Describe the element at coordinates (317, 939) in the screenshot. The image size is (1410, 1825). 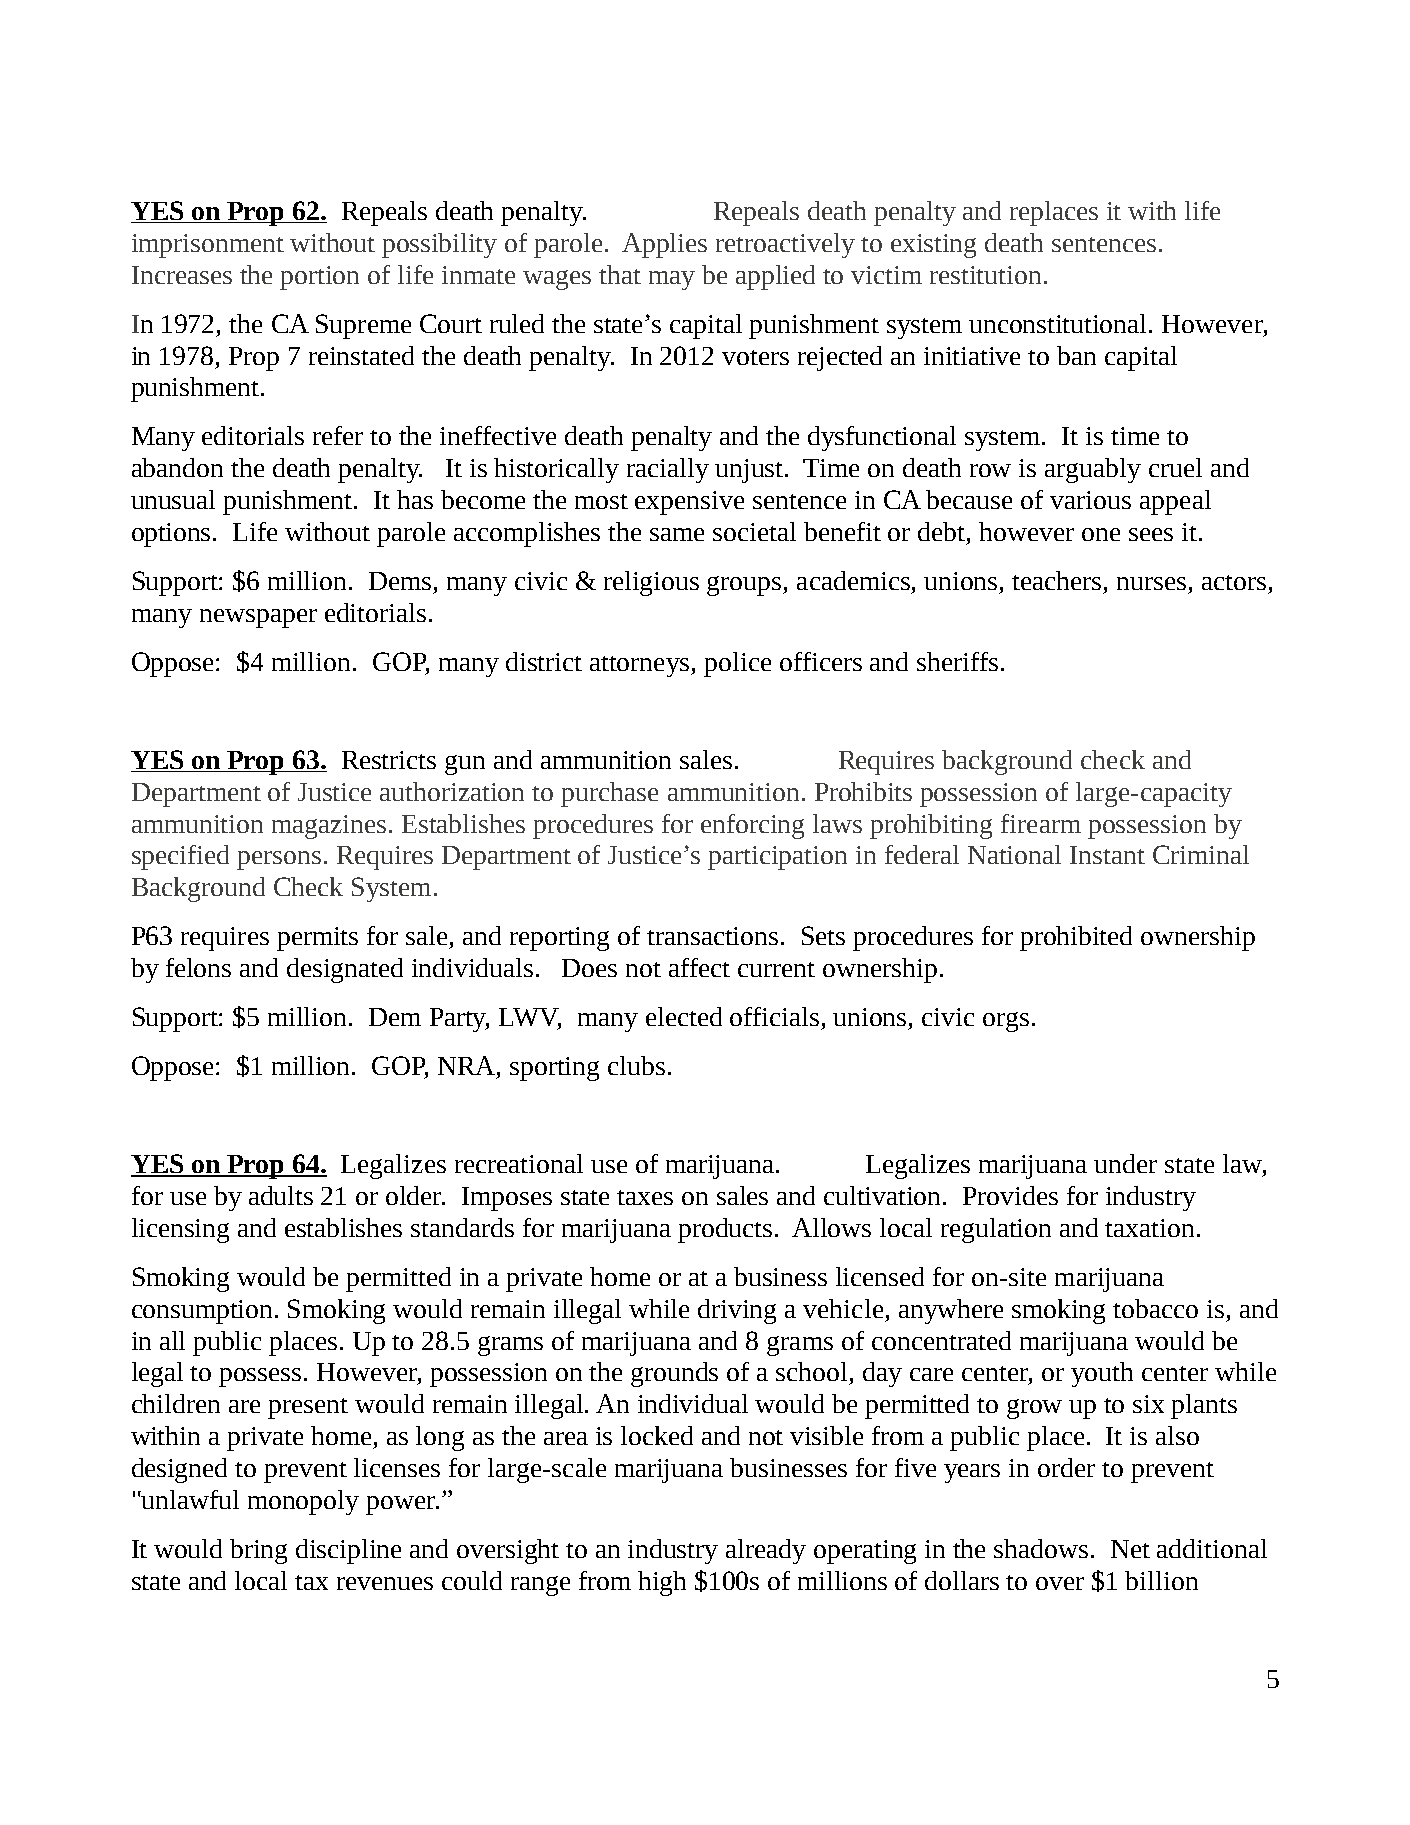
I see `permits` at that location.
